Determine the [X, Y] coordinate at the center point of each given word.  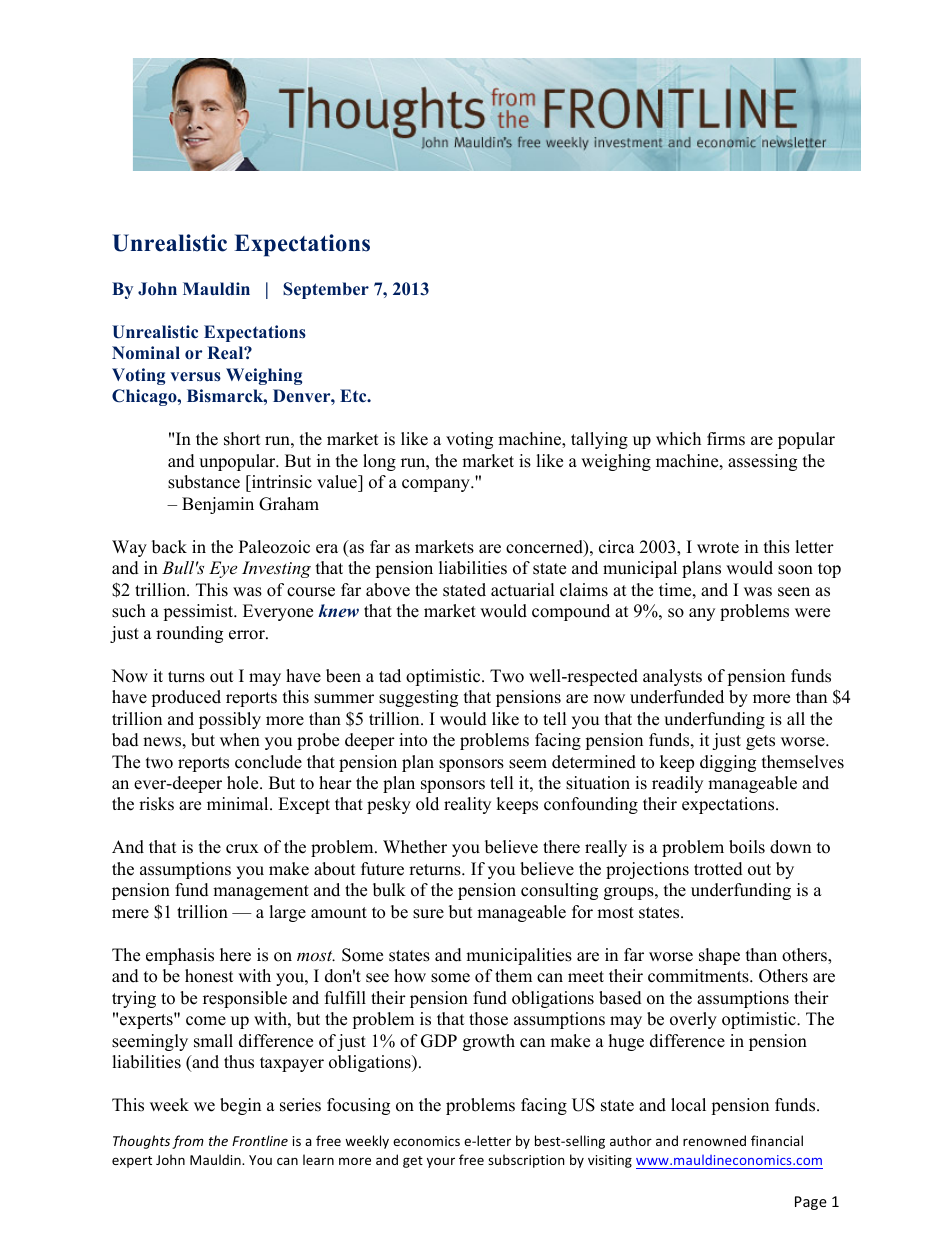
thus [239, 1062]
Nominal [146, 352]
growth [489, 1042]
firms [726, 439]
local [688, 1105]
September [326, 290]
